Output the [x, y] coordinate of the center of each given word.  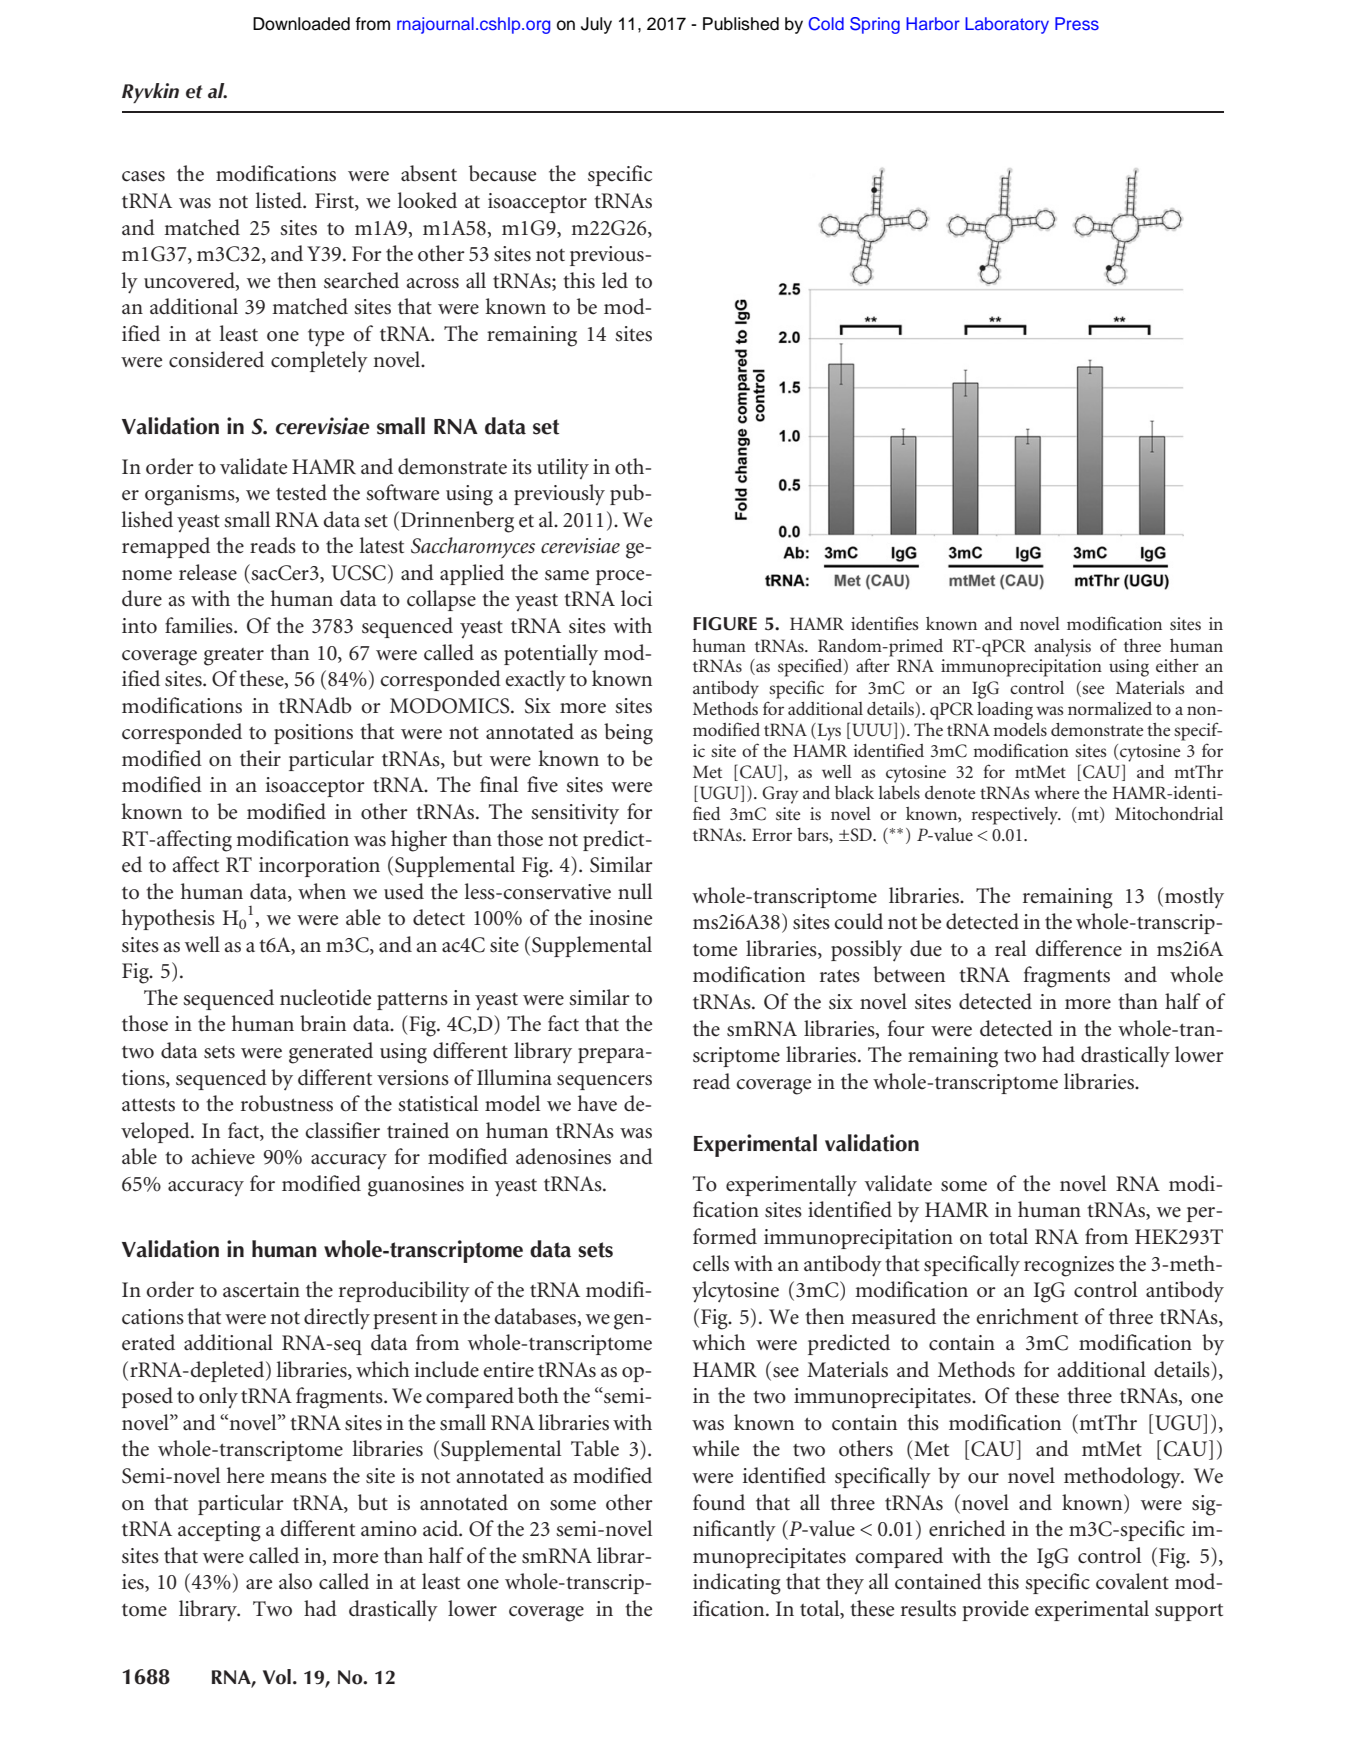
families [200, 625]
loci [636, 598]
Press [1077, 23]
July [596, 25]
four [906, 1028]
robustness [287, 1103]
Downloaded [301, 24]
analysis [1062, 648]
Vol [277, 1677]
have [597, 1103]
